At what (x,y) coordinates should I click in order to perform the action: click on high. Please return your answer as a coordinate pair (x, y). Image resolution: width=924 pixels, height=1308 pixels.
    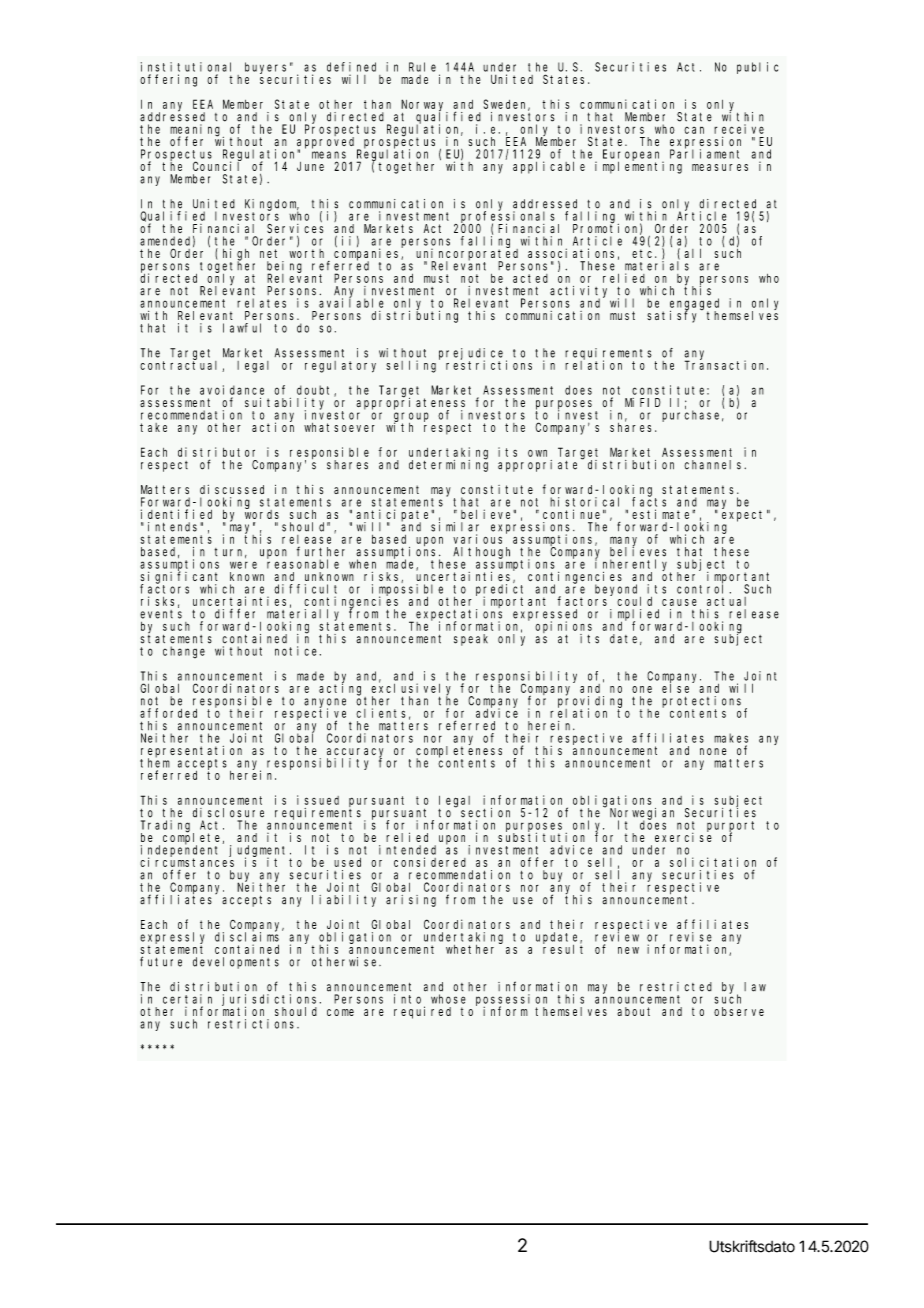
    Looking at the image, I should click on (236, 255).
